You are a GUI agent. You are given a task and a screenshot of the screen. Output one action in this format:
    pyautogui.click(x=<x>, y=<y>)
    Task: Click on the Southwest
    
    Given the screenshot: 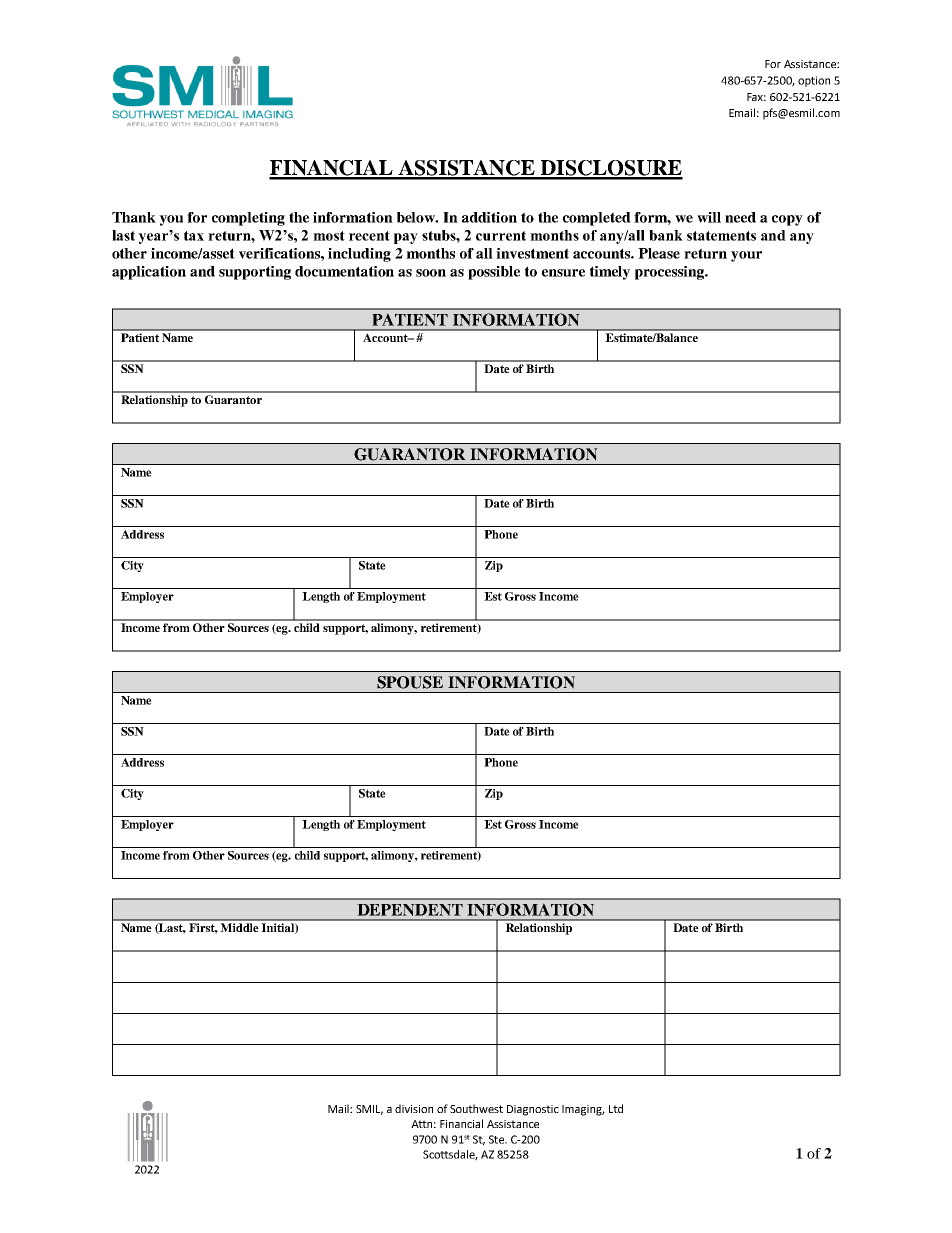 What is the action you would take?
    pyautogui.click(x=476, y=1108)
